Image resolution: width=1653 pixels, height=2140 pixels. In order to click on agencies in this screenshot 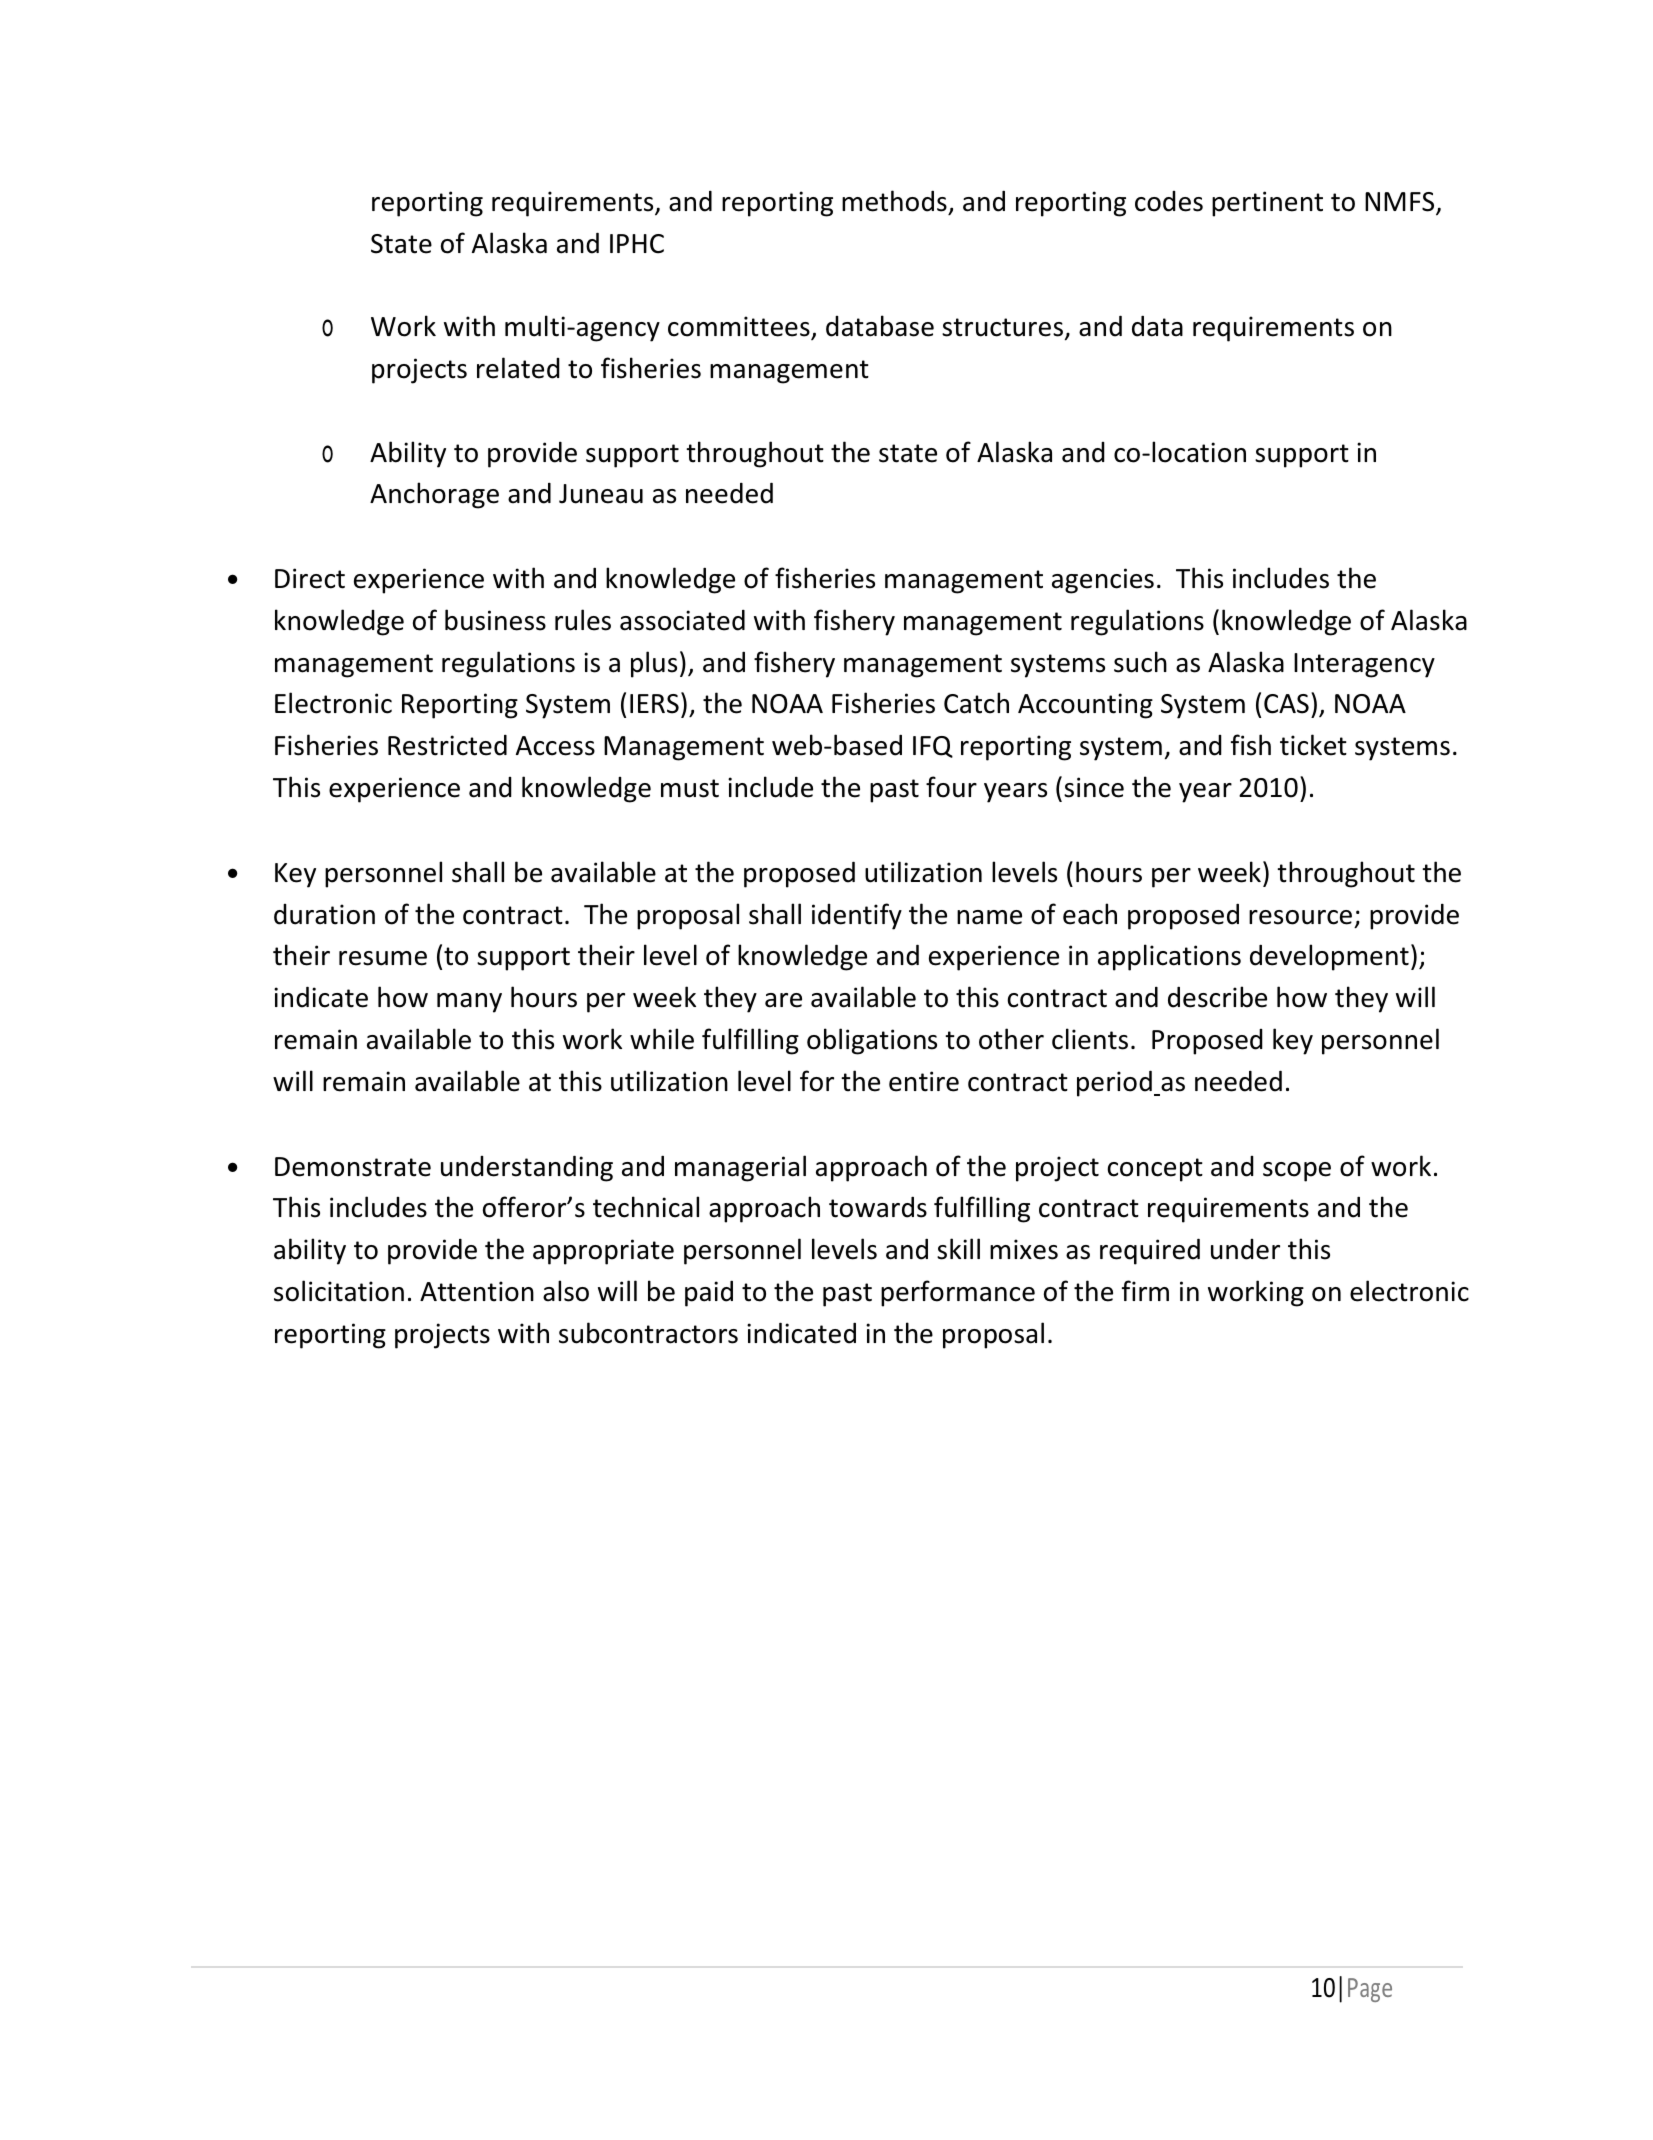, I will do `click(1103, 581)`.
